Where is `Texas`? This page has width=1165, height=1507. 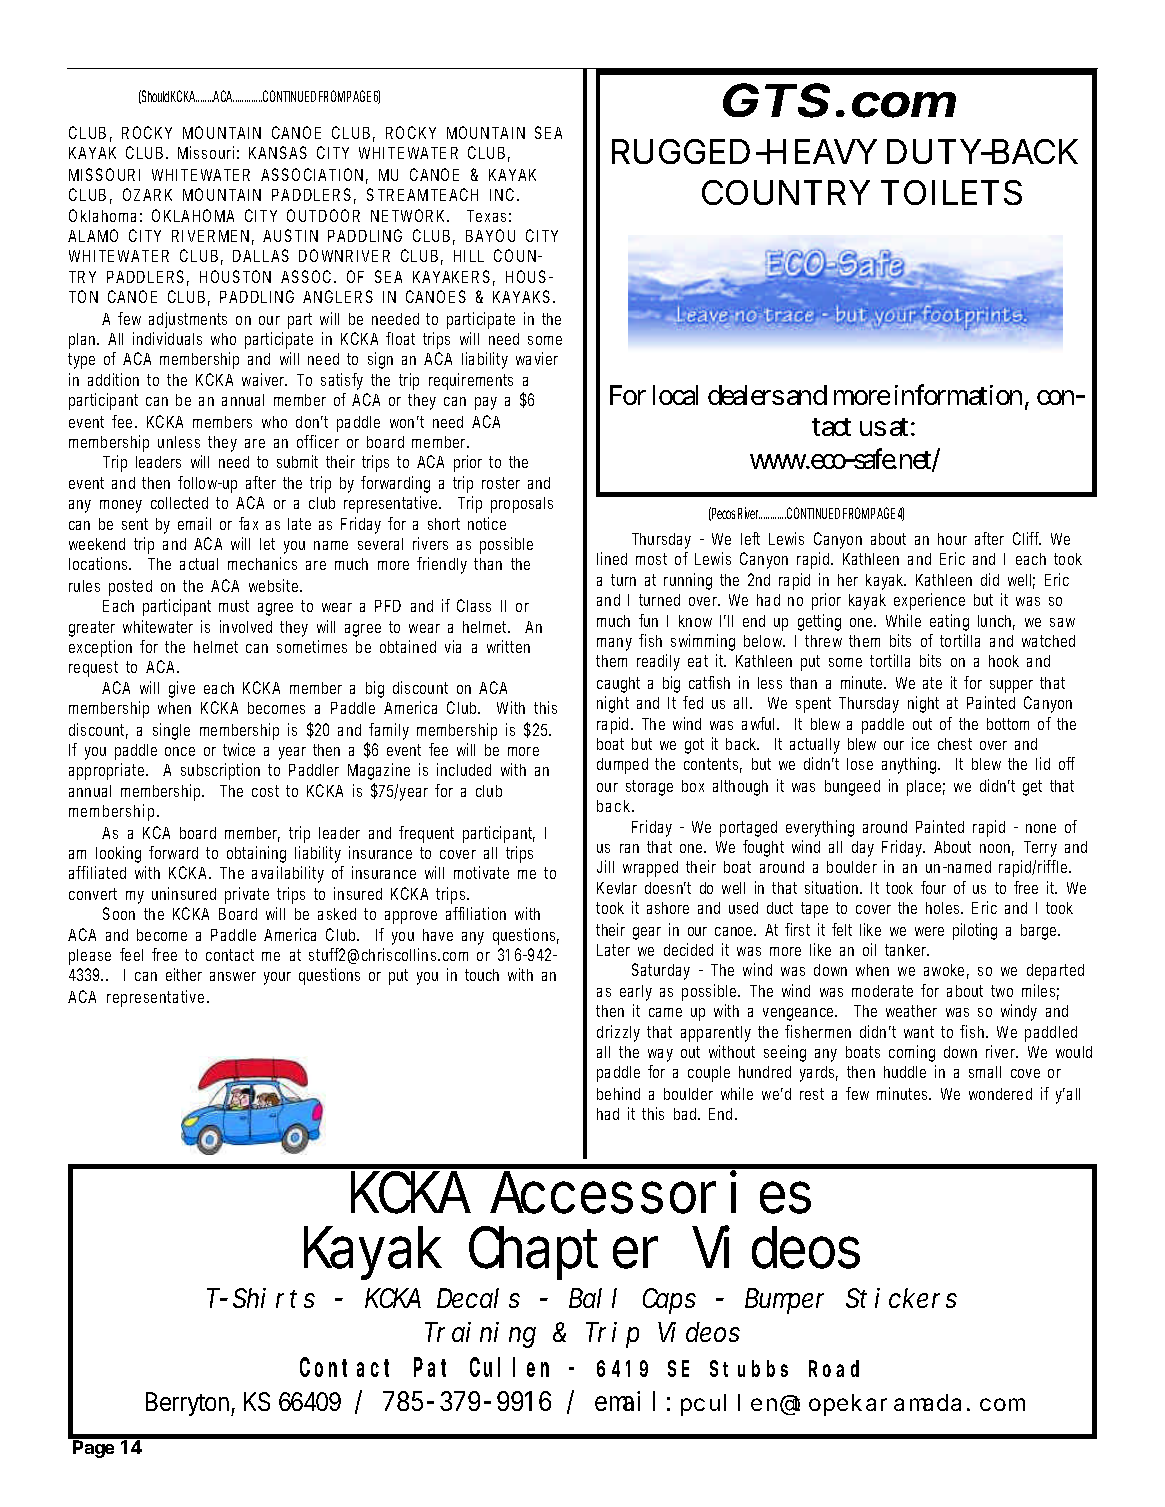
Texas is located at coordinates (486, 216).
